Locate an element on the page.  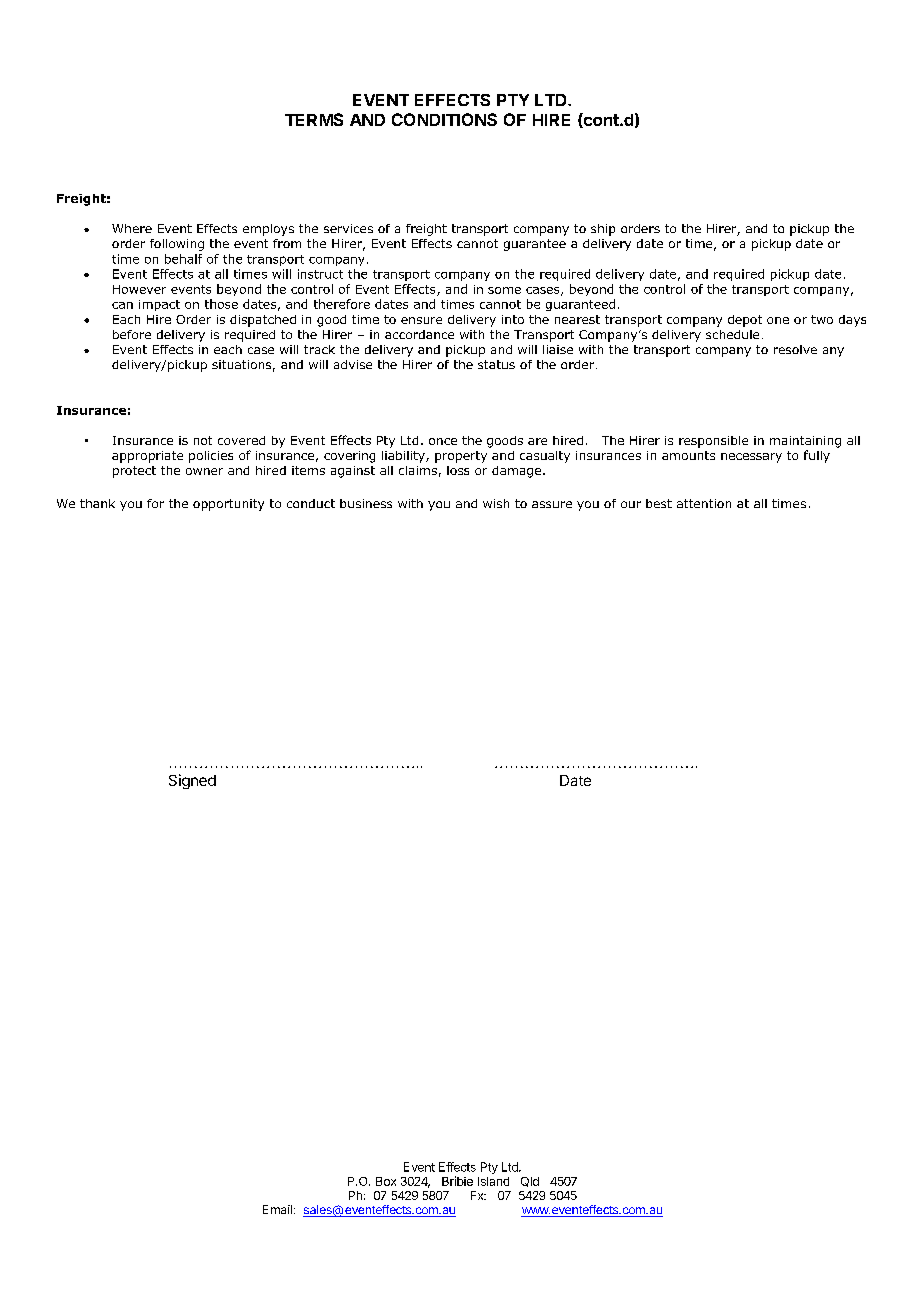
Island is located at coordinates (493, 1181).
